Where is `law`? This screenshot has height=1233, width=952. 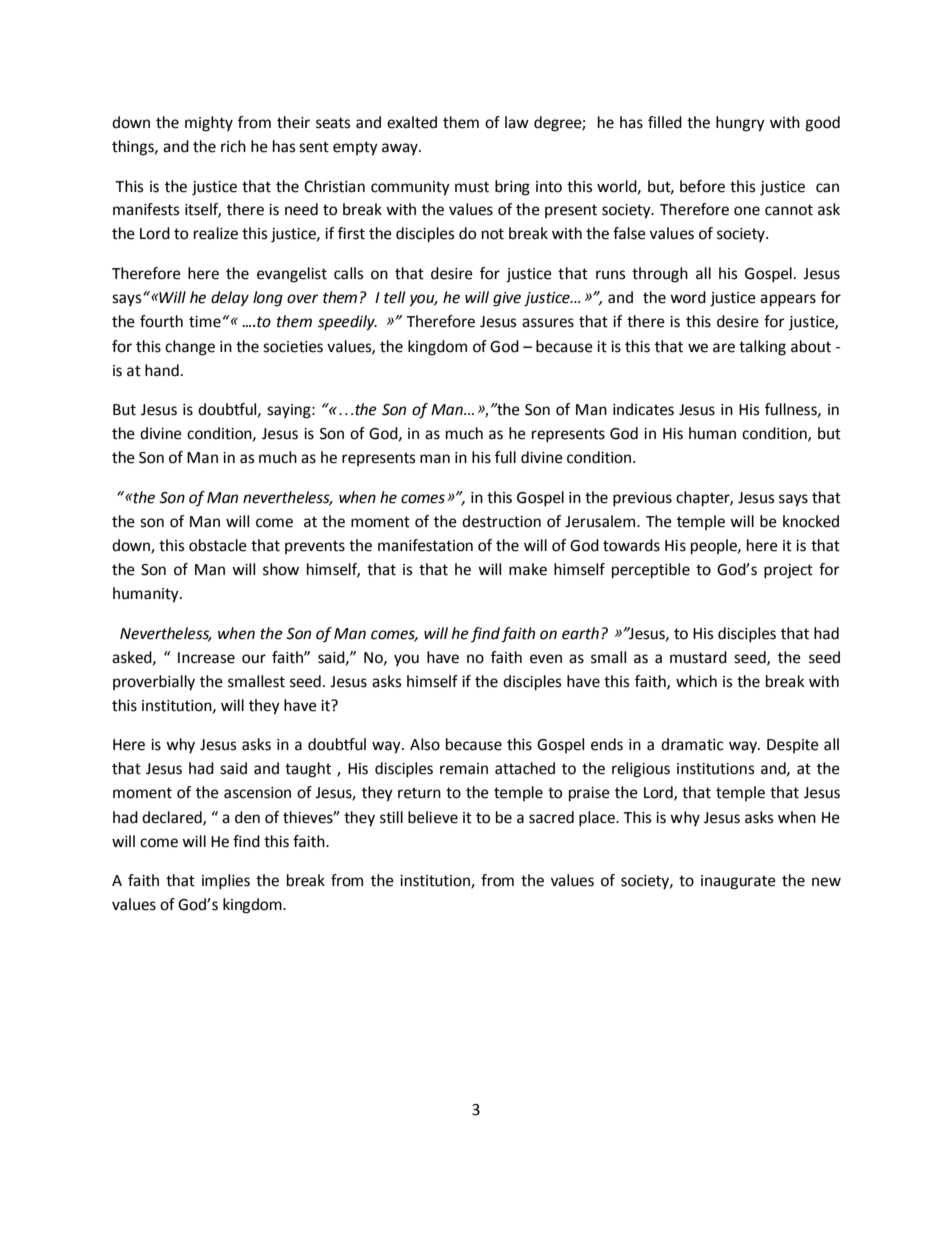
law is located at coordinates (517, 122).
